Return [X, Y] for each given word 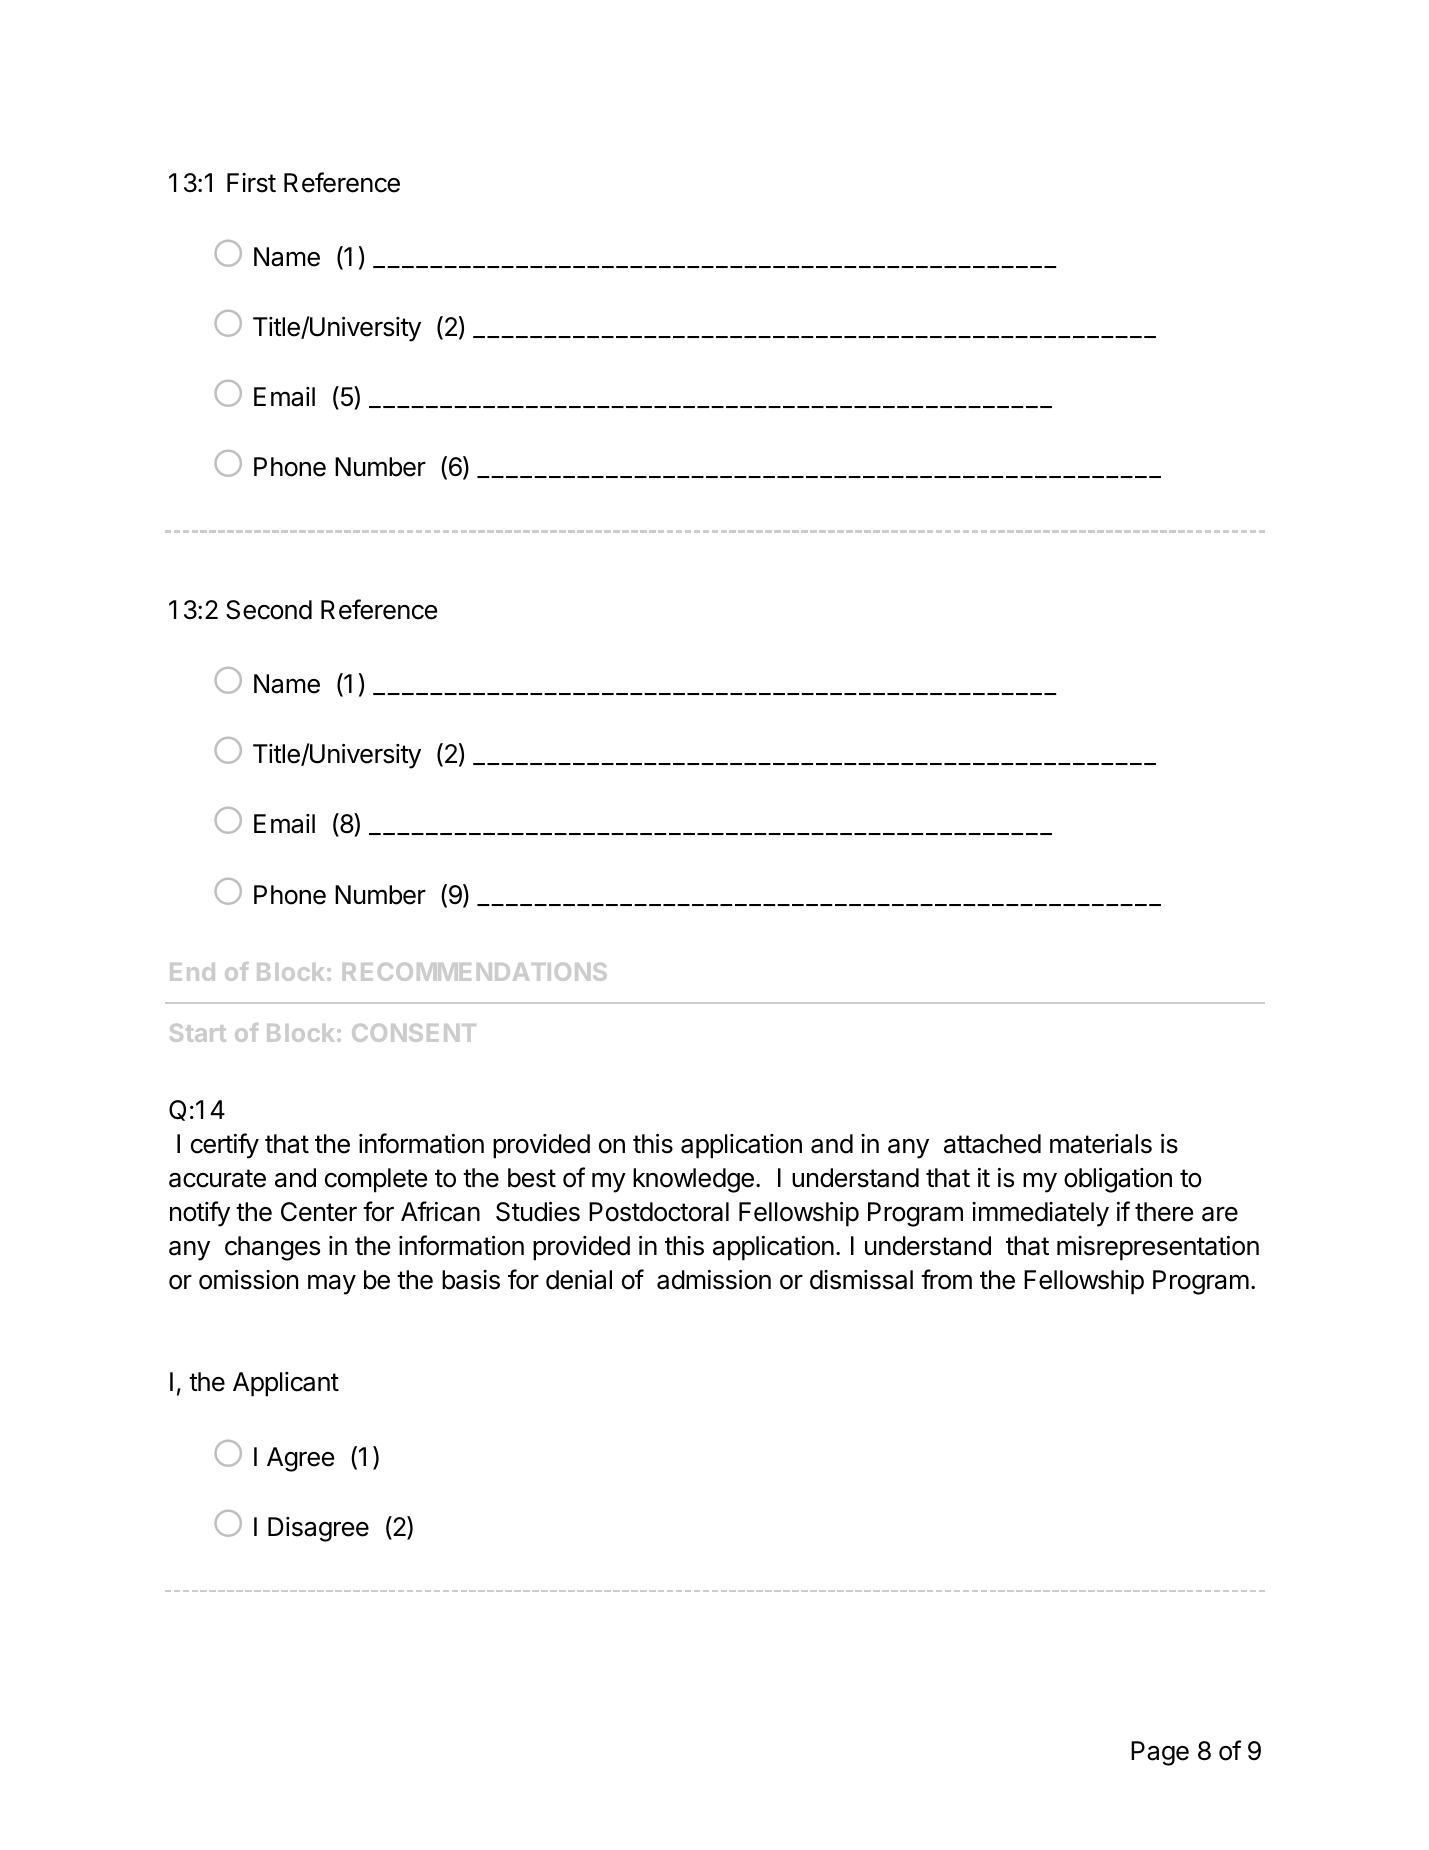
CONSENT [414, 1033]
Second [269, 610]
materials [1101, 1144]
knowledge [693, 1180]
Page [1160, 1753]
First [251, 183]
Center [319, 1212]
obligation [1118, 1180]
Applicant [286, 1384]
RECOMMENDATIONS [475, 972]
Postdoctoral [659, 1212]
